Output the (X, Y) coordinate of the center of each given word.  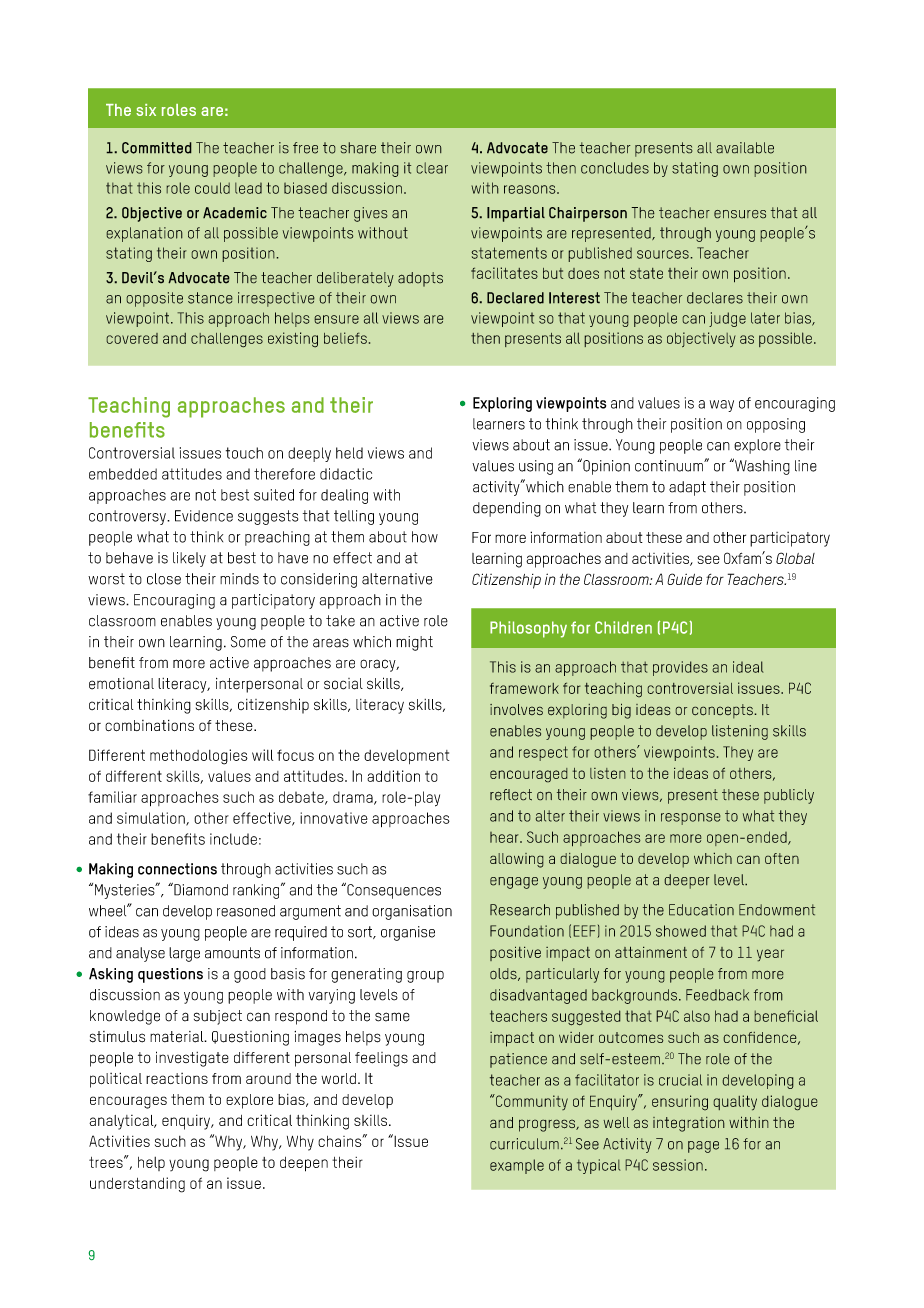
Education (701, 910)
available (745, 148)
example (517, 1166)
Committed (157, 148)
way (722, 406)
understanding (137, 1185)
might (414, 643)
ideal (748, 667)
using (536, 467)
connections (177, 869)
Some (248, 642)
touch (244, 453)
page (703, 1147)
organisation (412, 912)
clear (432, 168)
